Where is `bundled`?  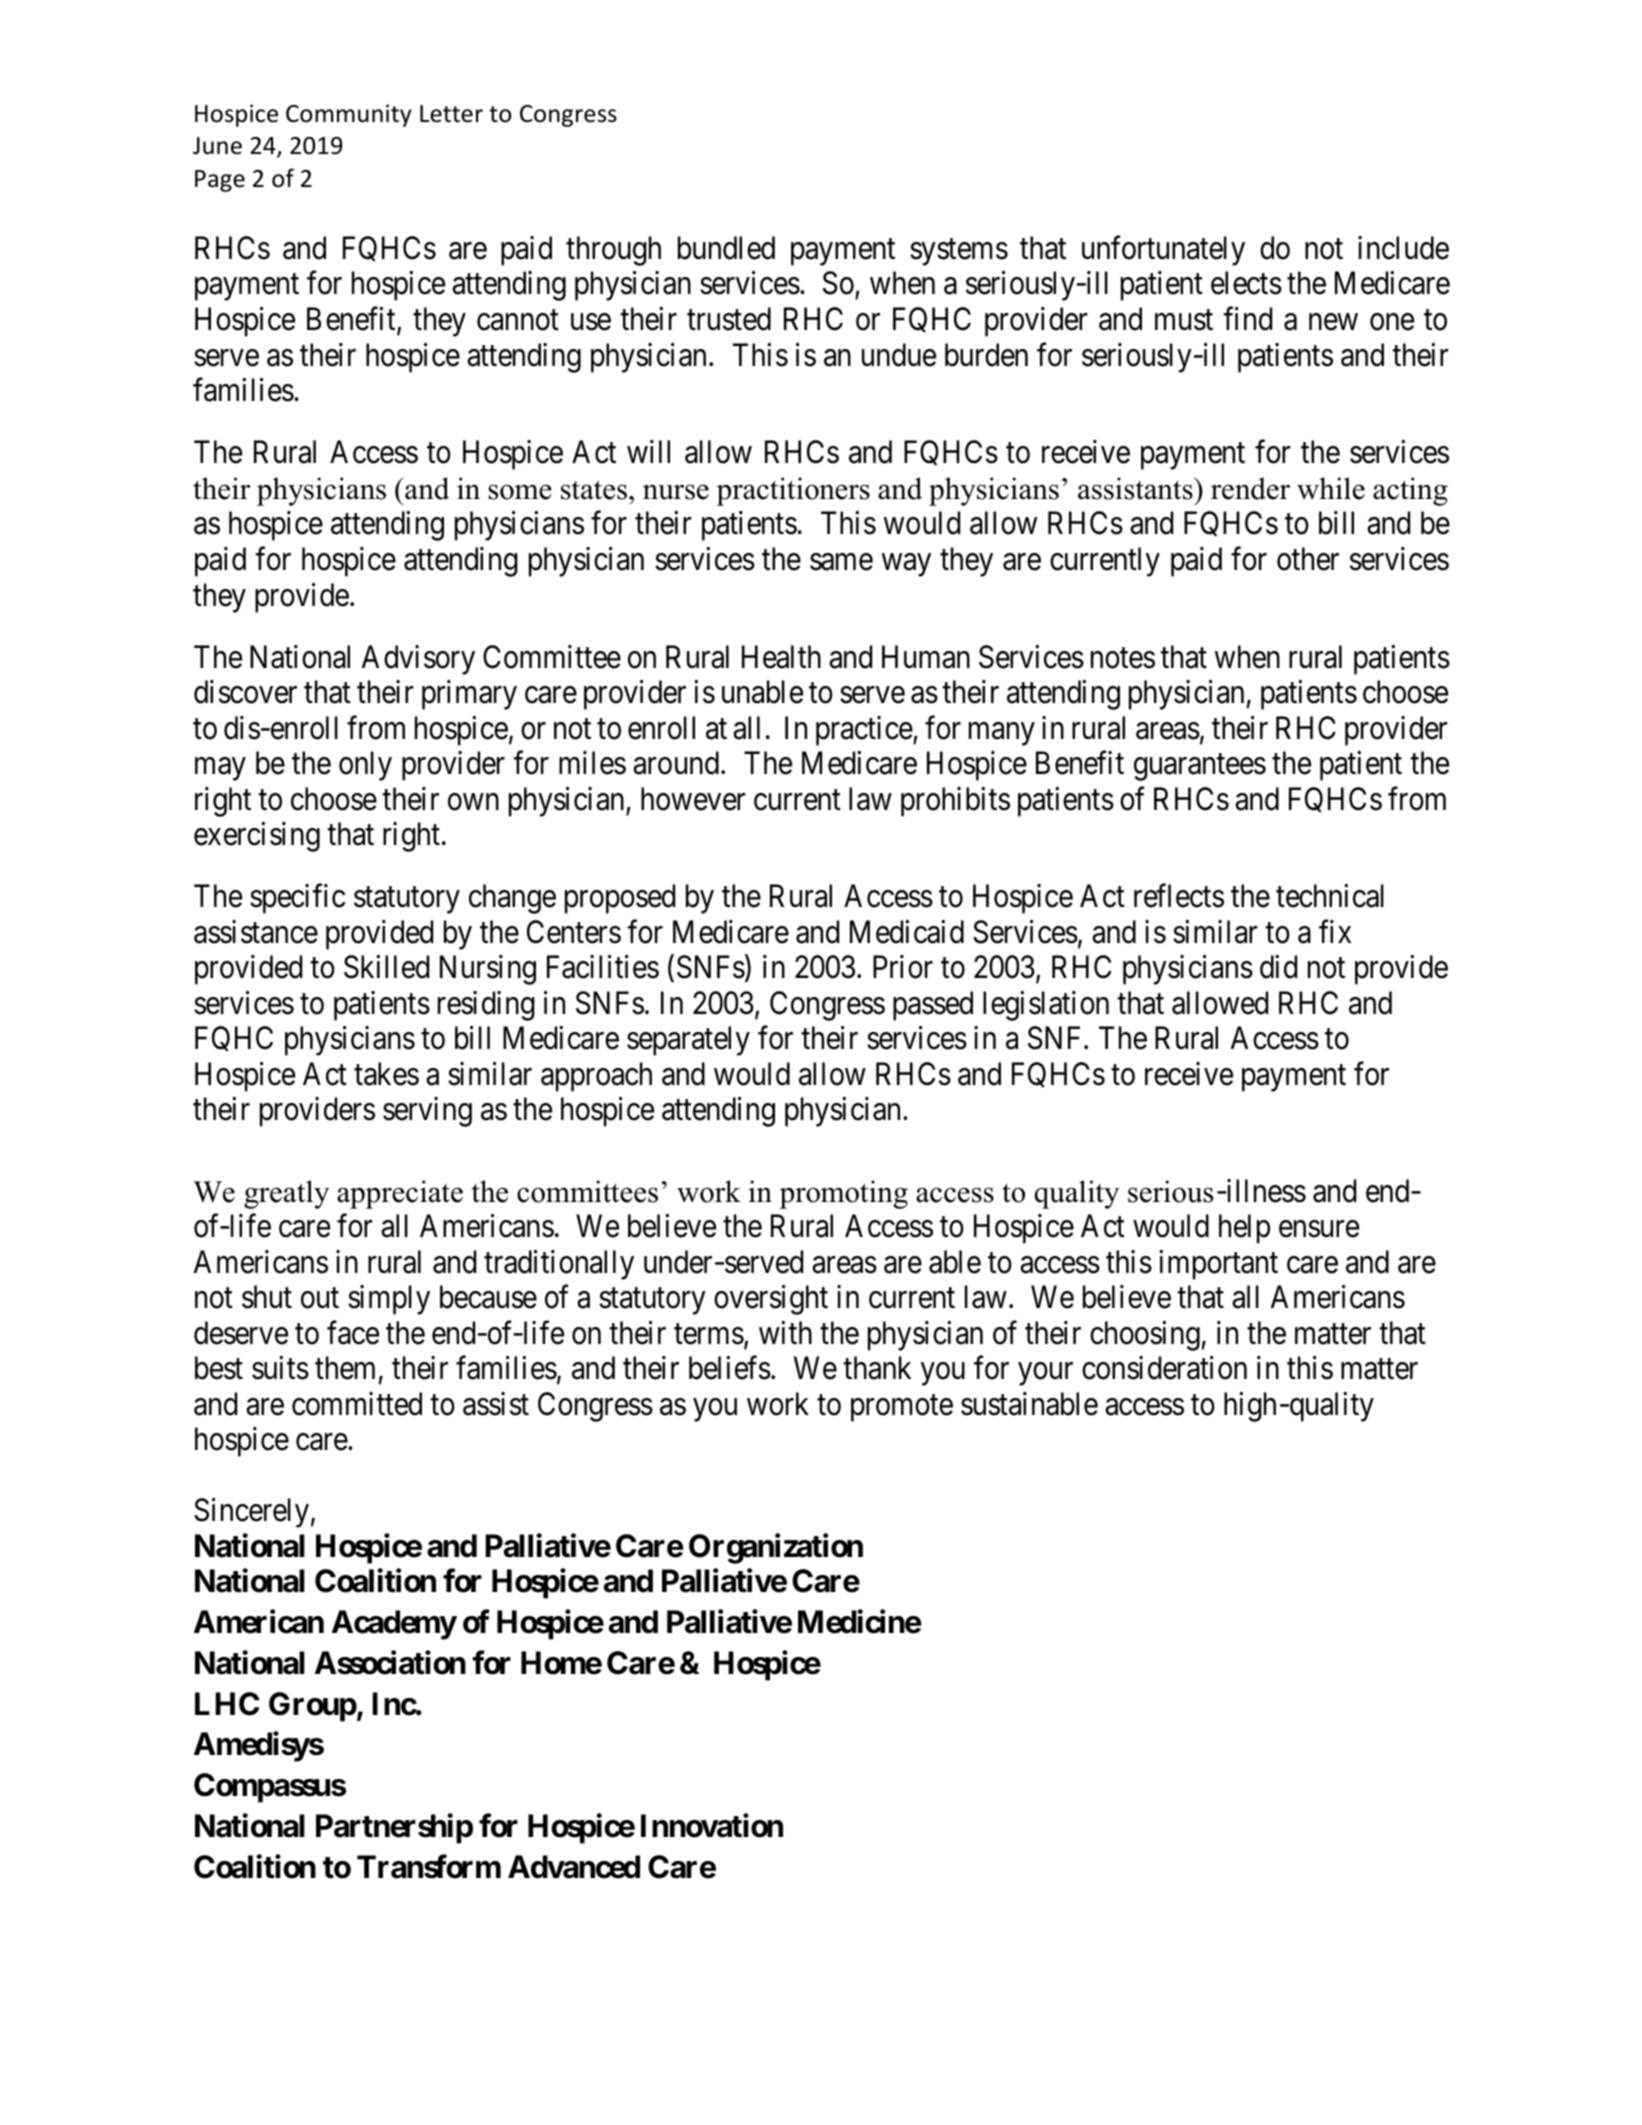 bundled is located at coordinates (726, 248).
